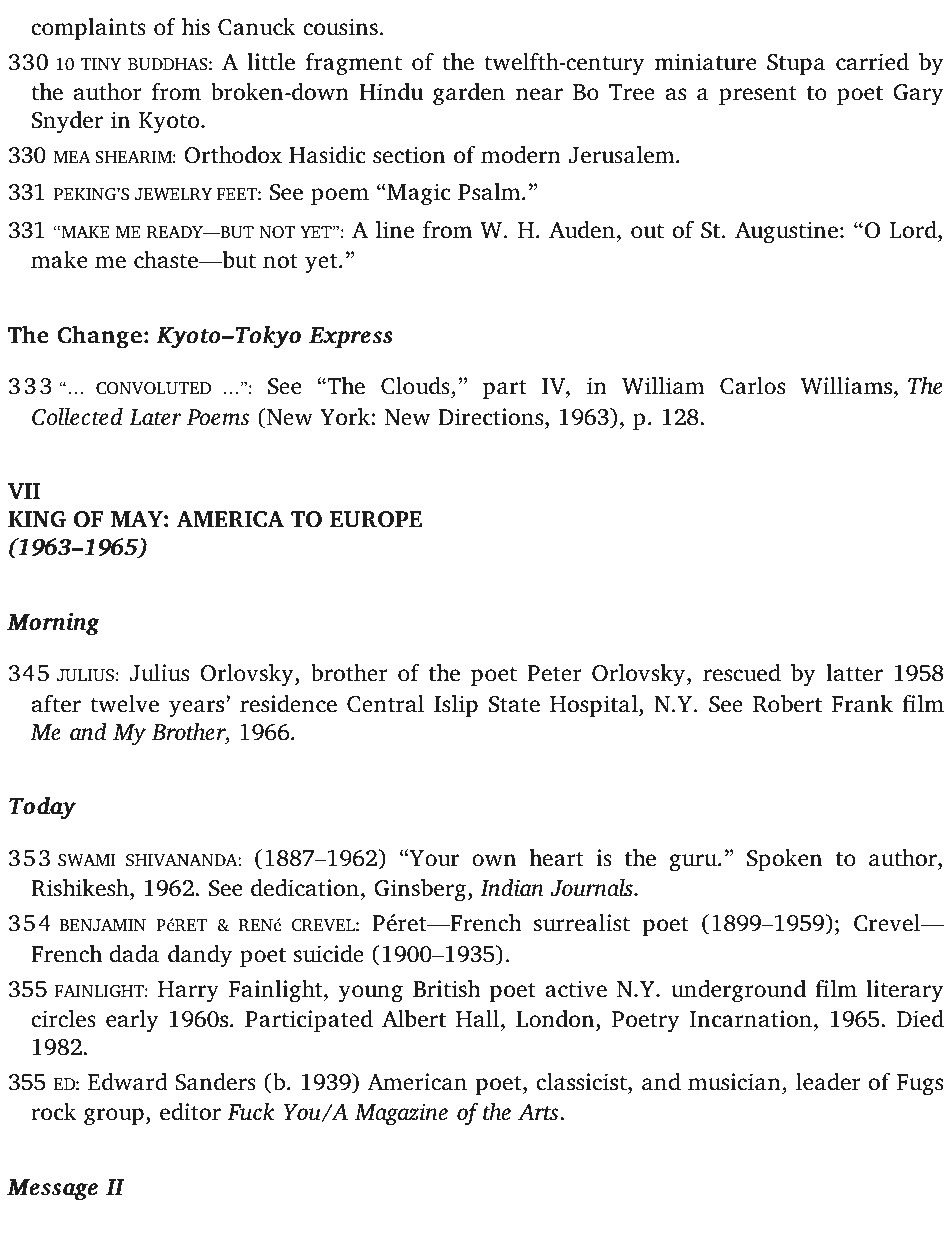 This page has height=1233, width=952. Describe the element at coordinates (101, 64) in the page. I see `TINY` at that location.
